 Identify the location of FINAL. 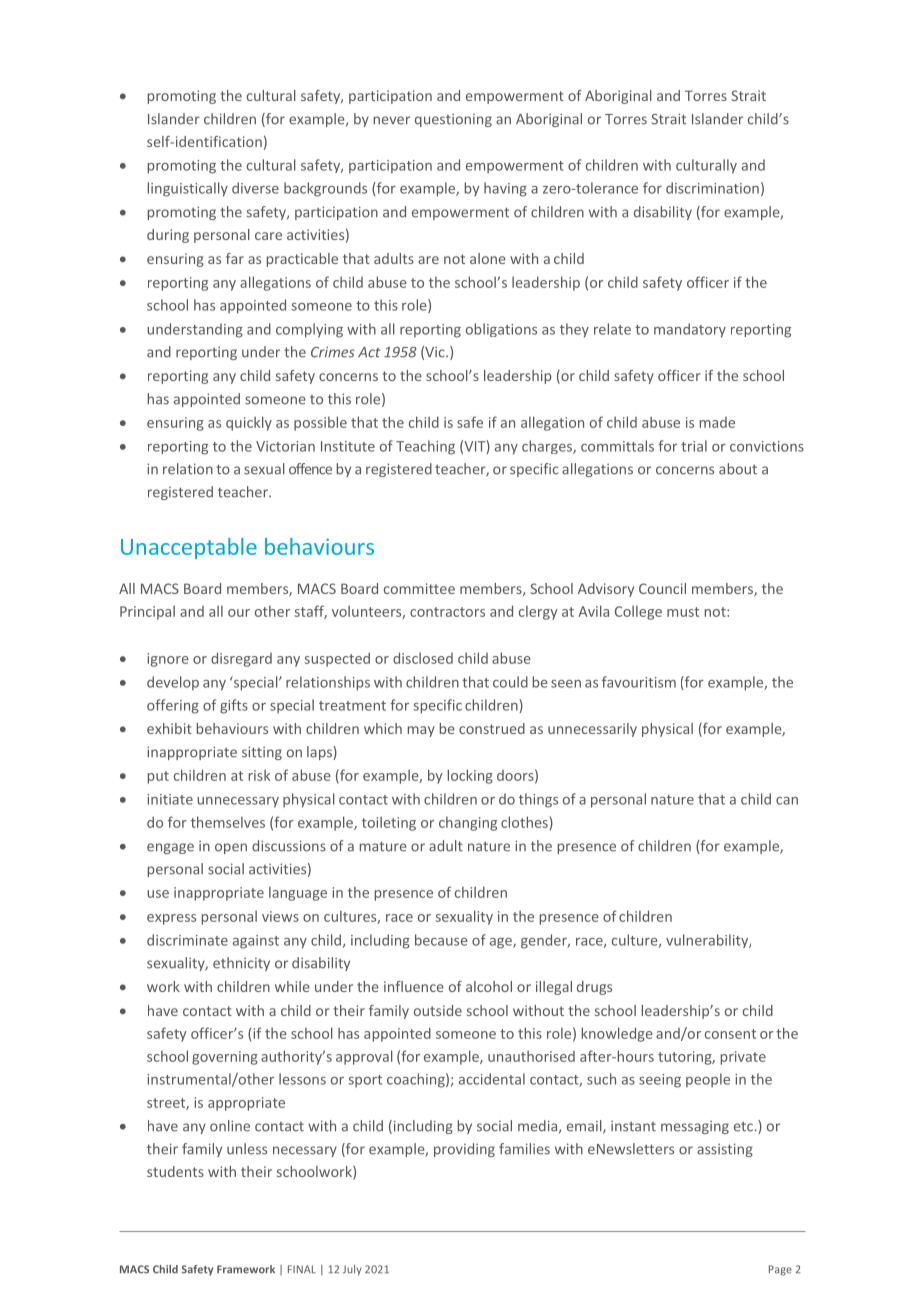
(302, 1269).
